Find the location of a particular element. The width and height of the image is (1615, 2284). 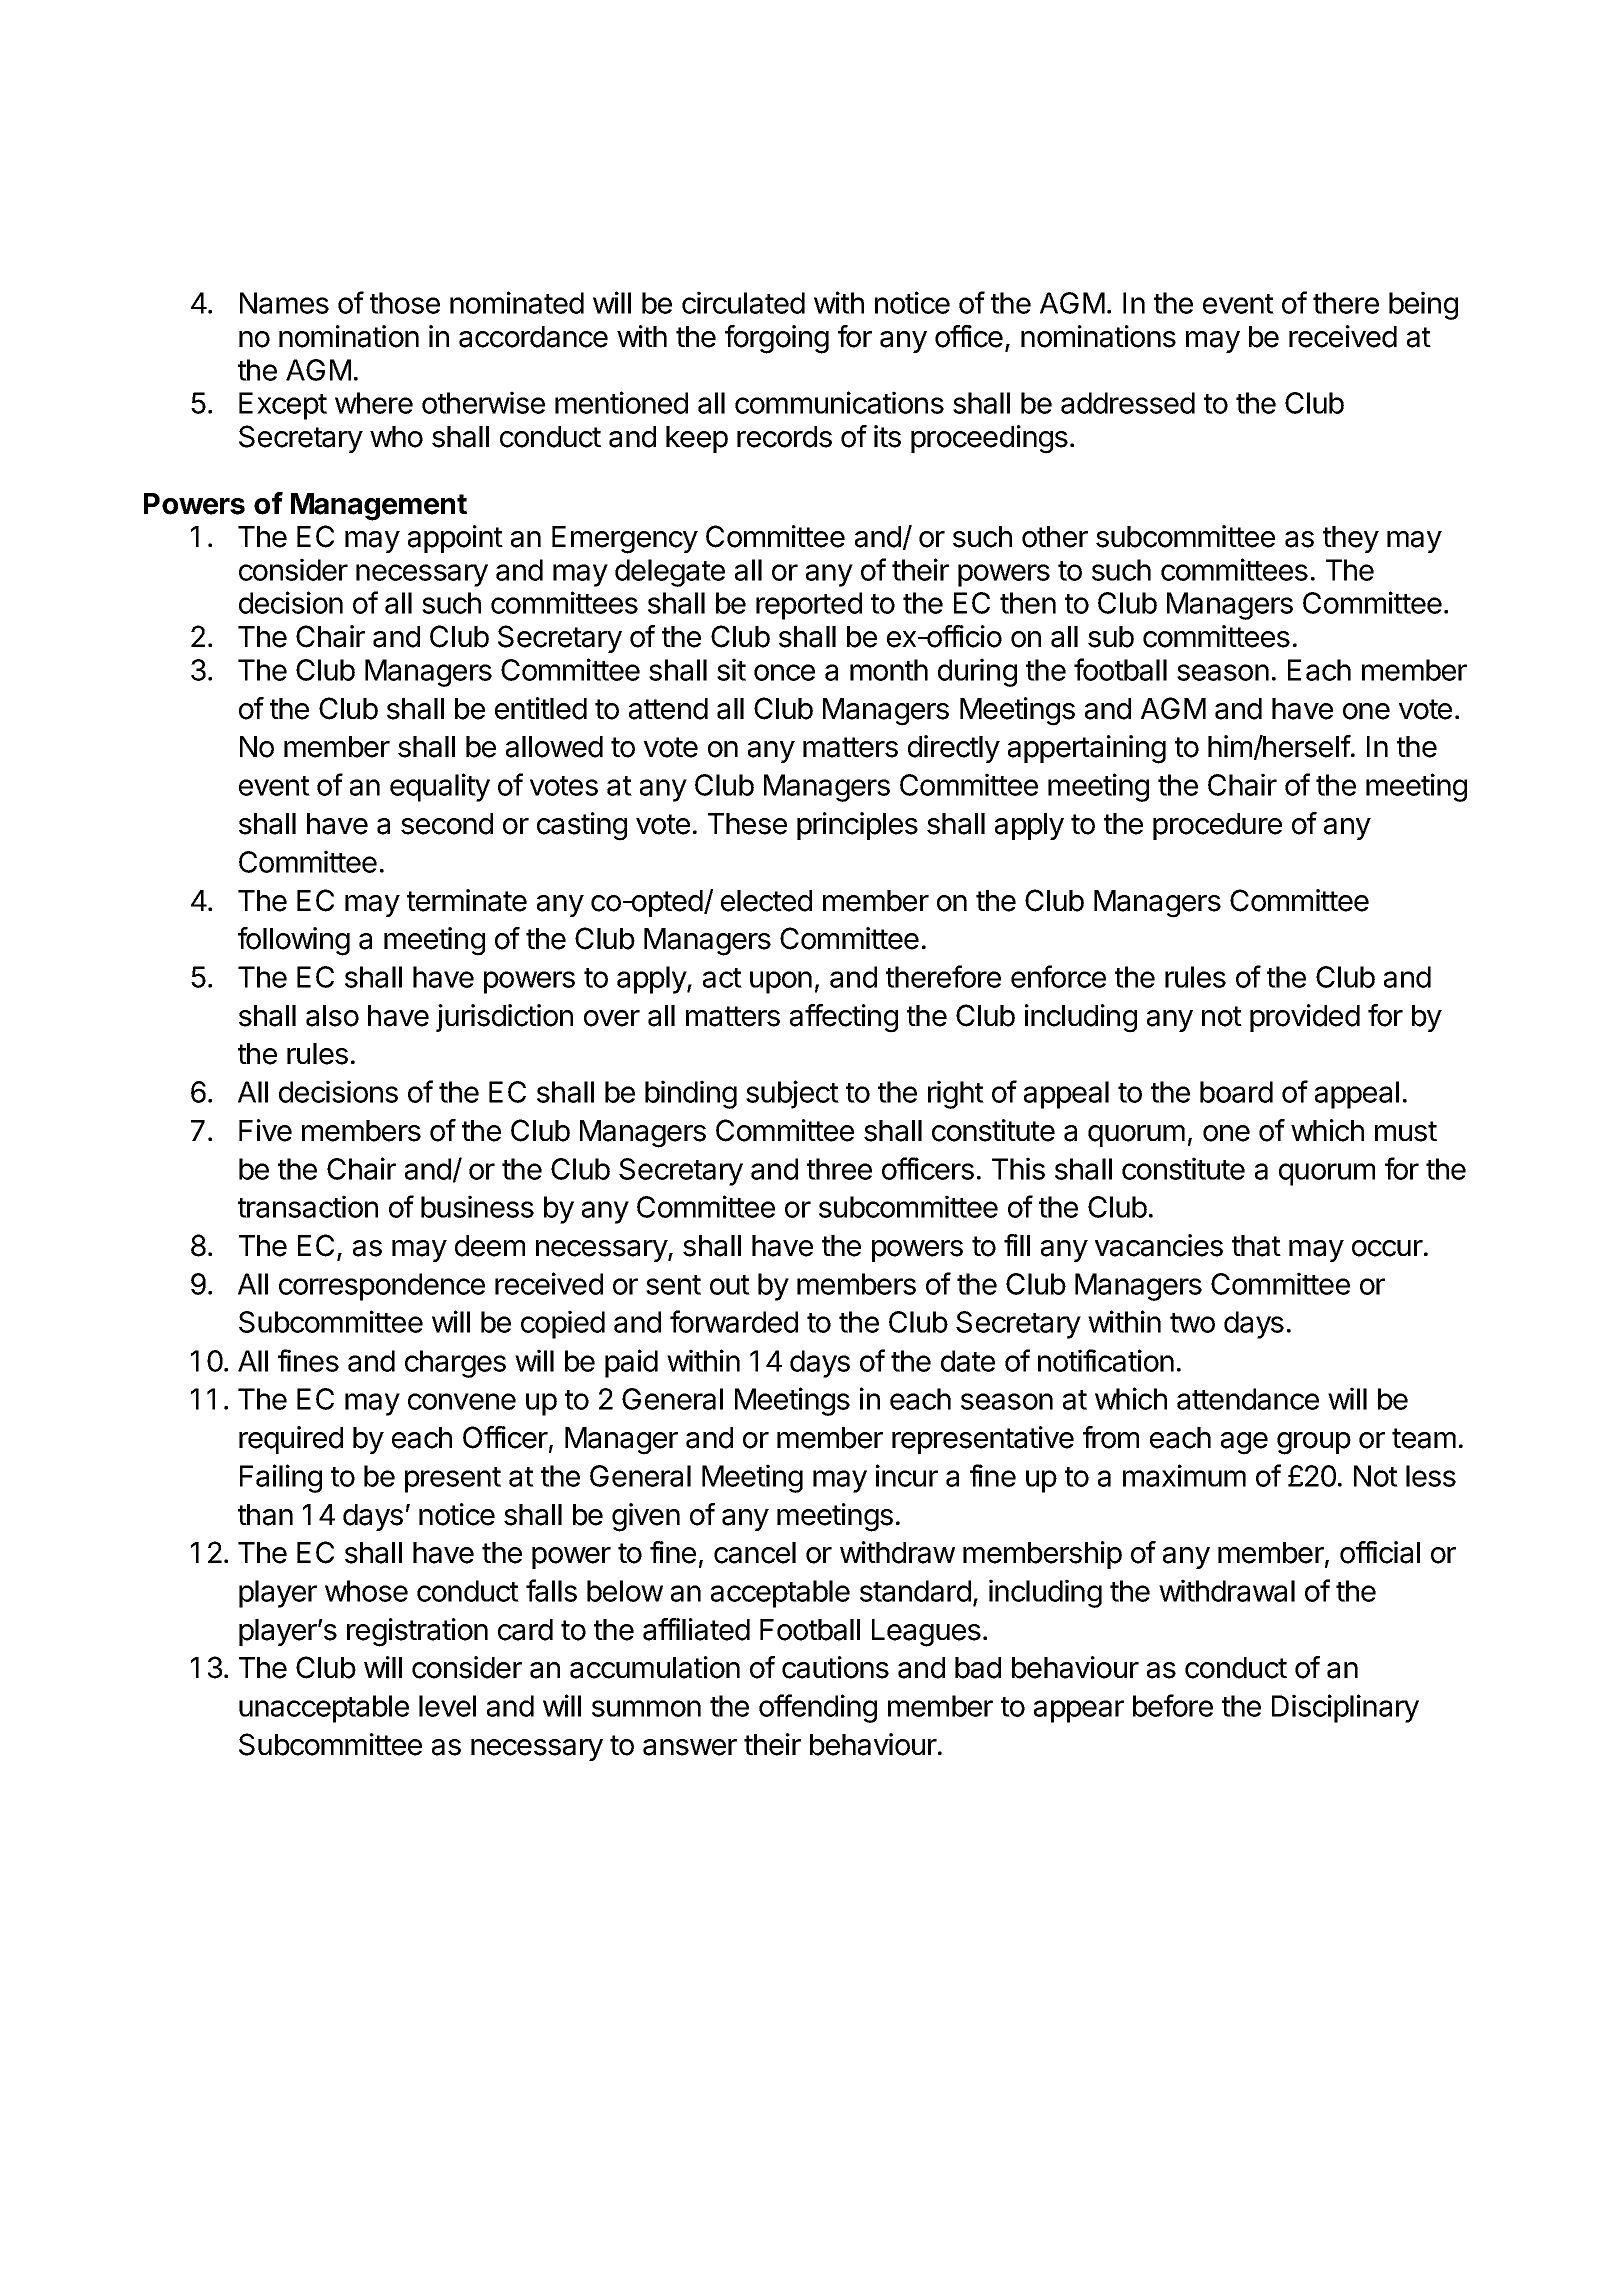

level is located at coordinates (447, 1706).
